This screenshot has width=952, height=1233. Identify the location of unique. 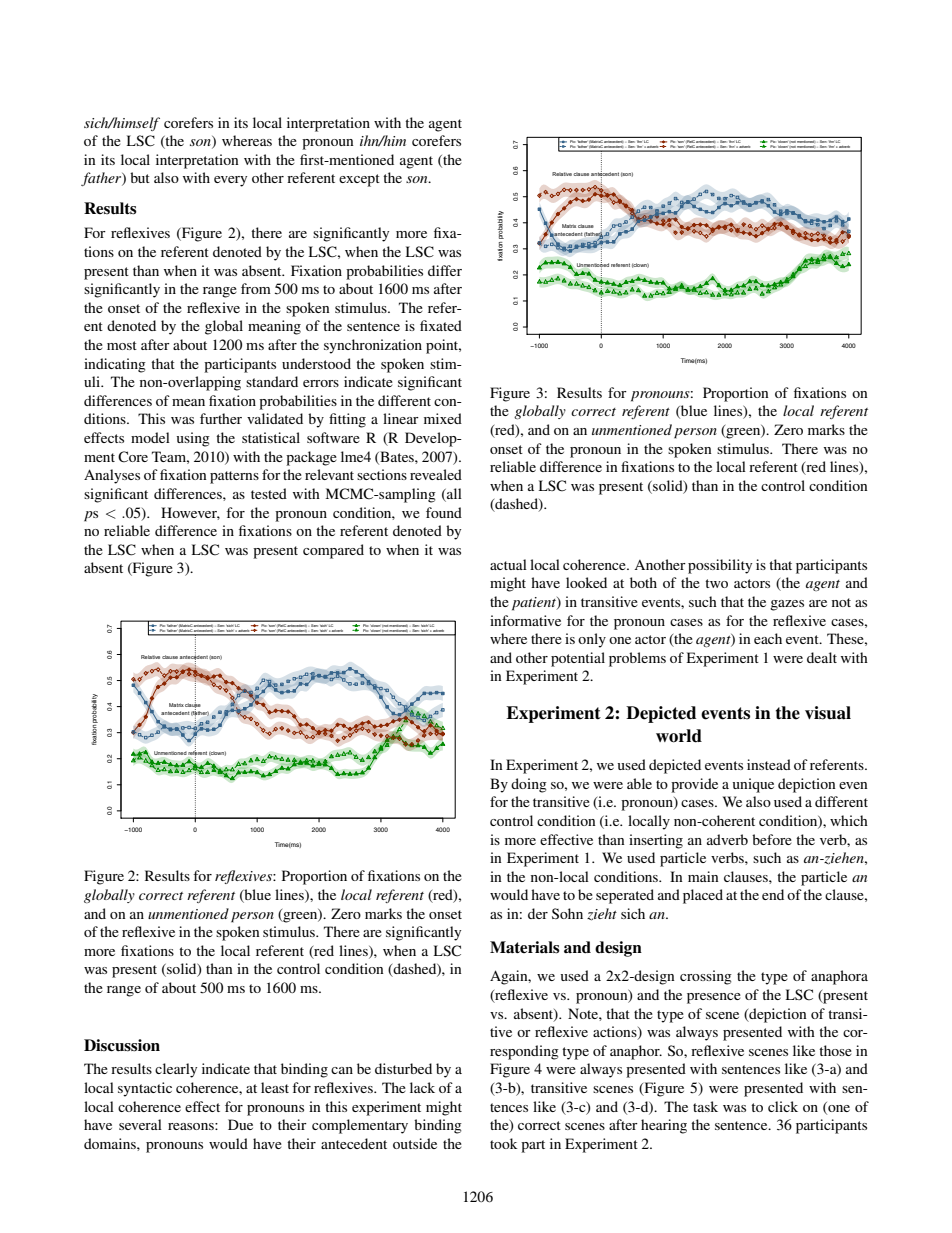
(753, 785).
